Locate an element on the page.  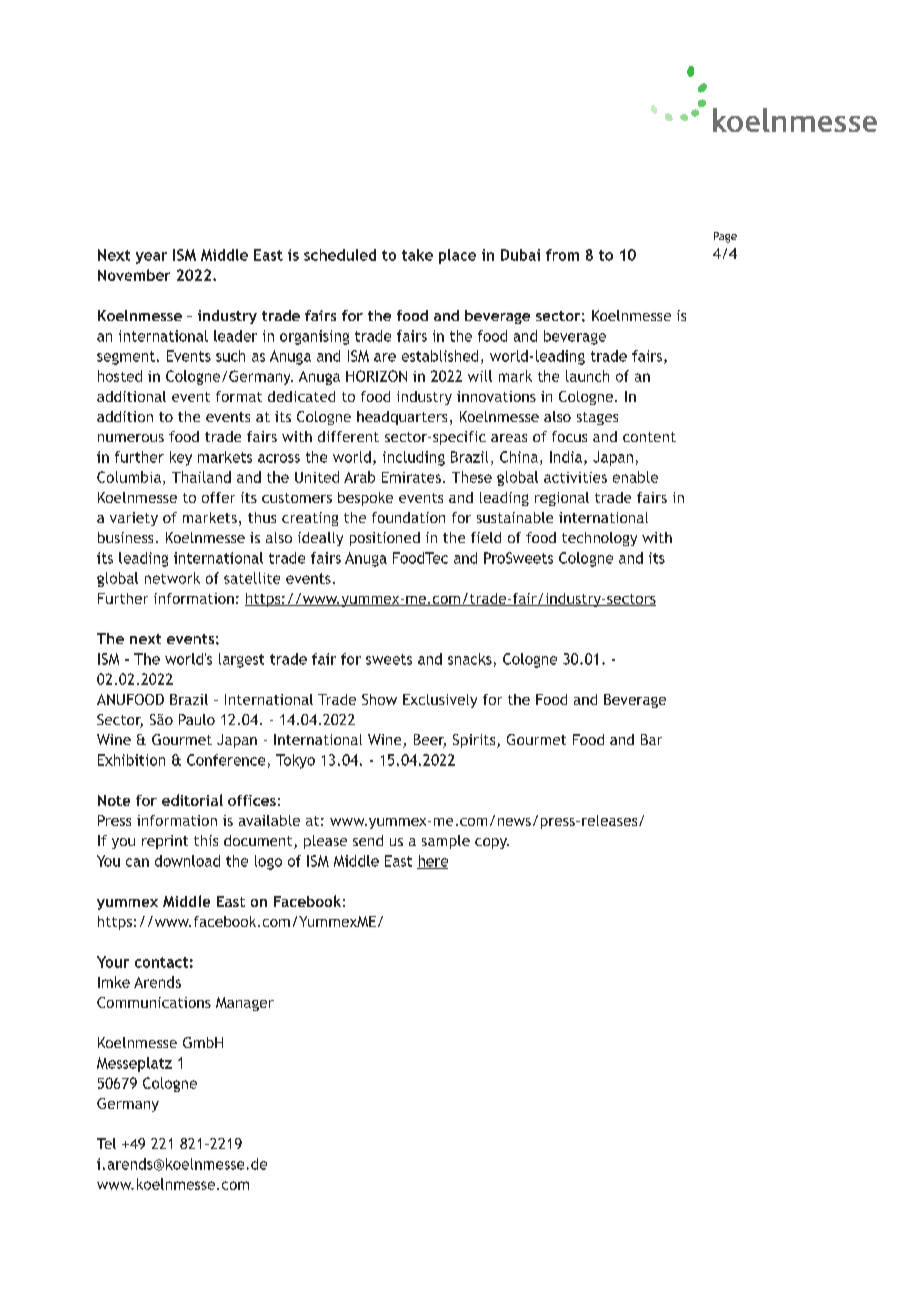
key is located at coordinates (181, 458).
